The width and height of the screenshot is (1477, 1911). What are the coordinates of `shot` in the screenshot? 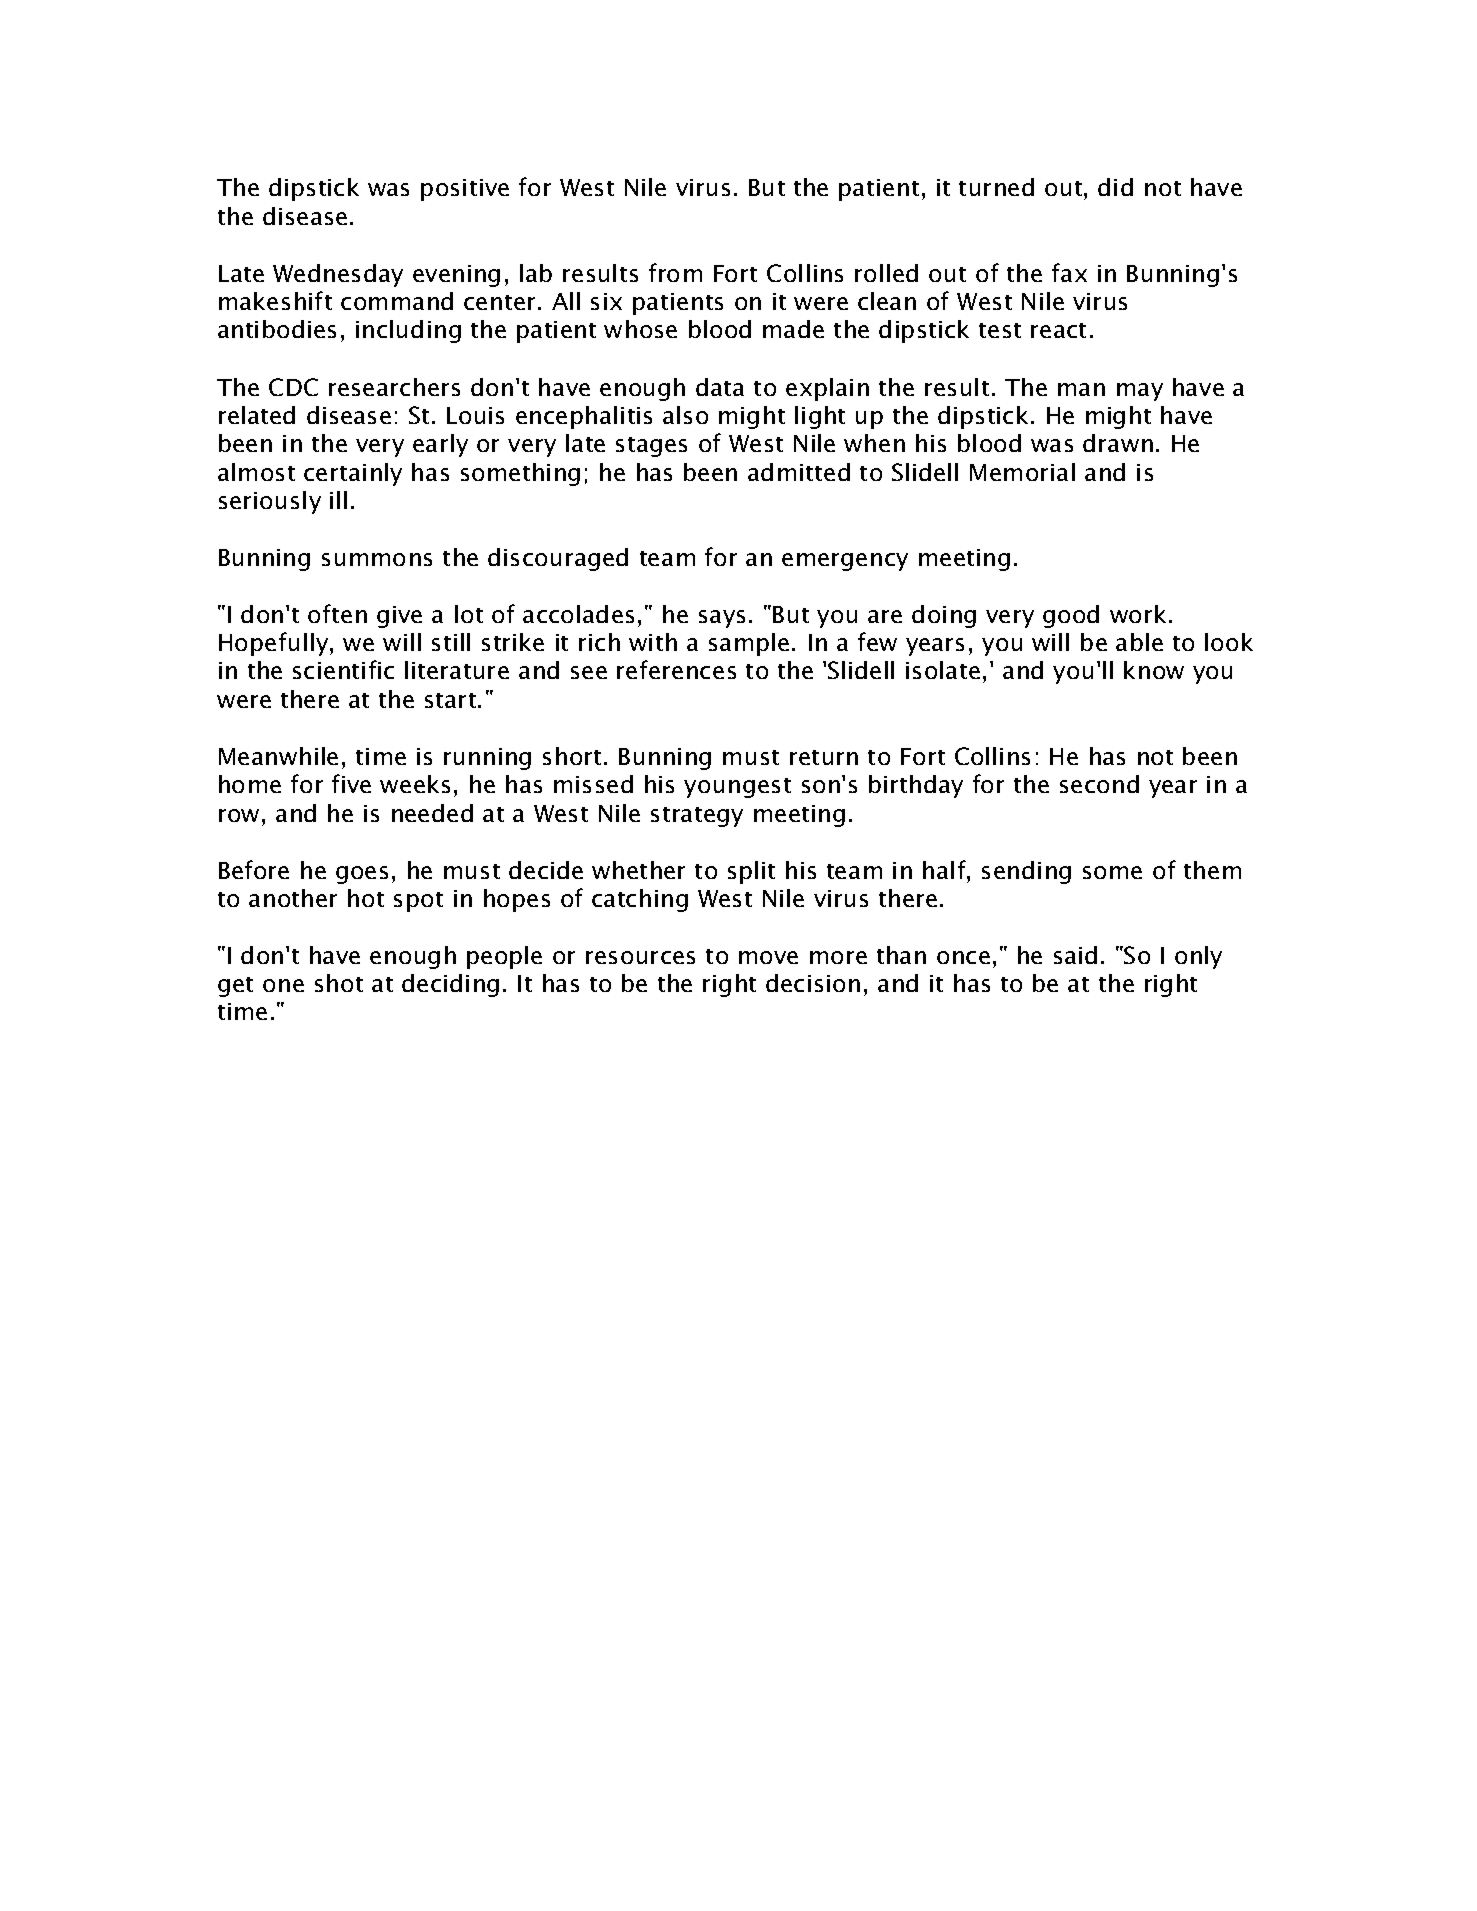 It's located at (339, 983).
